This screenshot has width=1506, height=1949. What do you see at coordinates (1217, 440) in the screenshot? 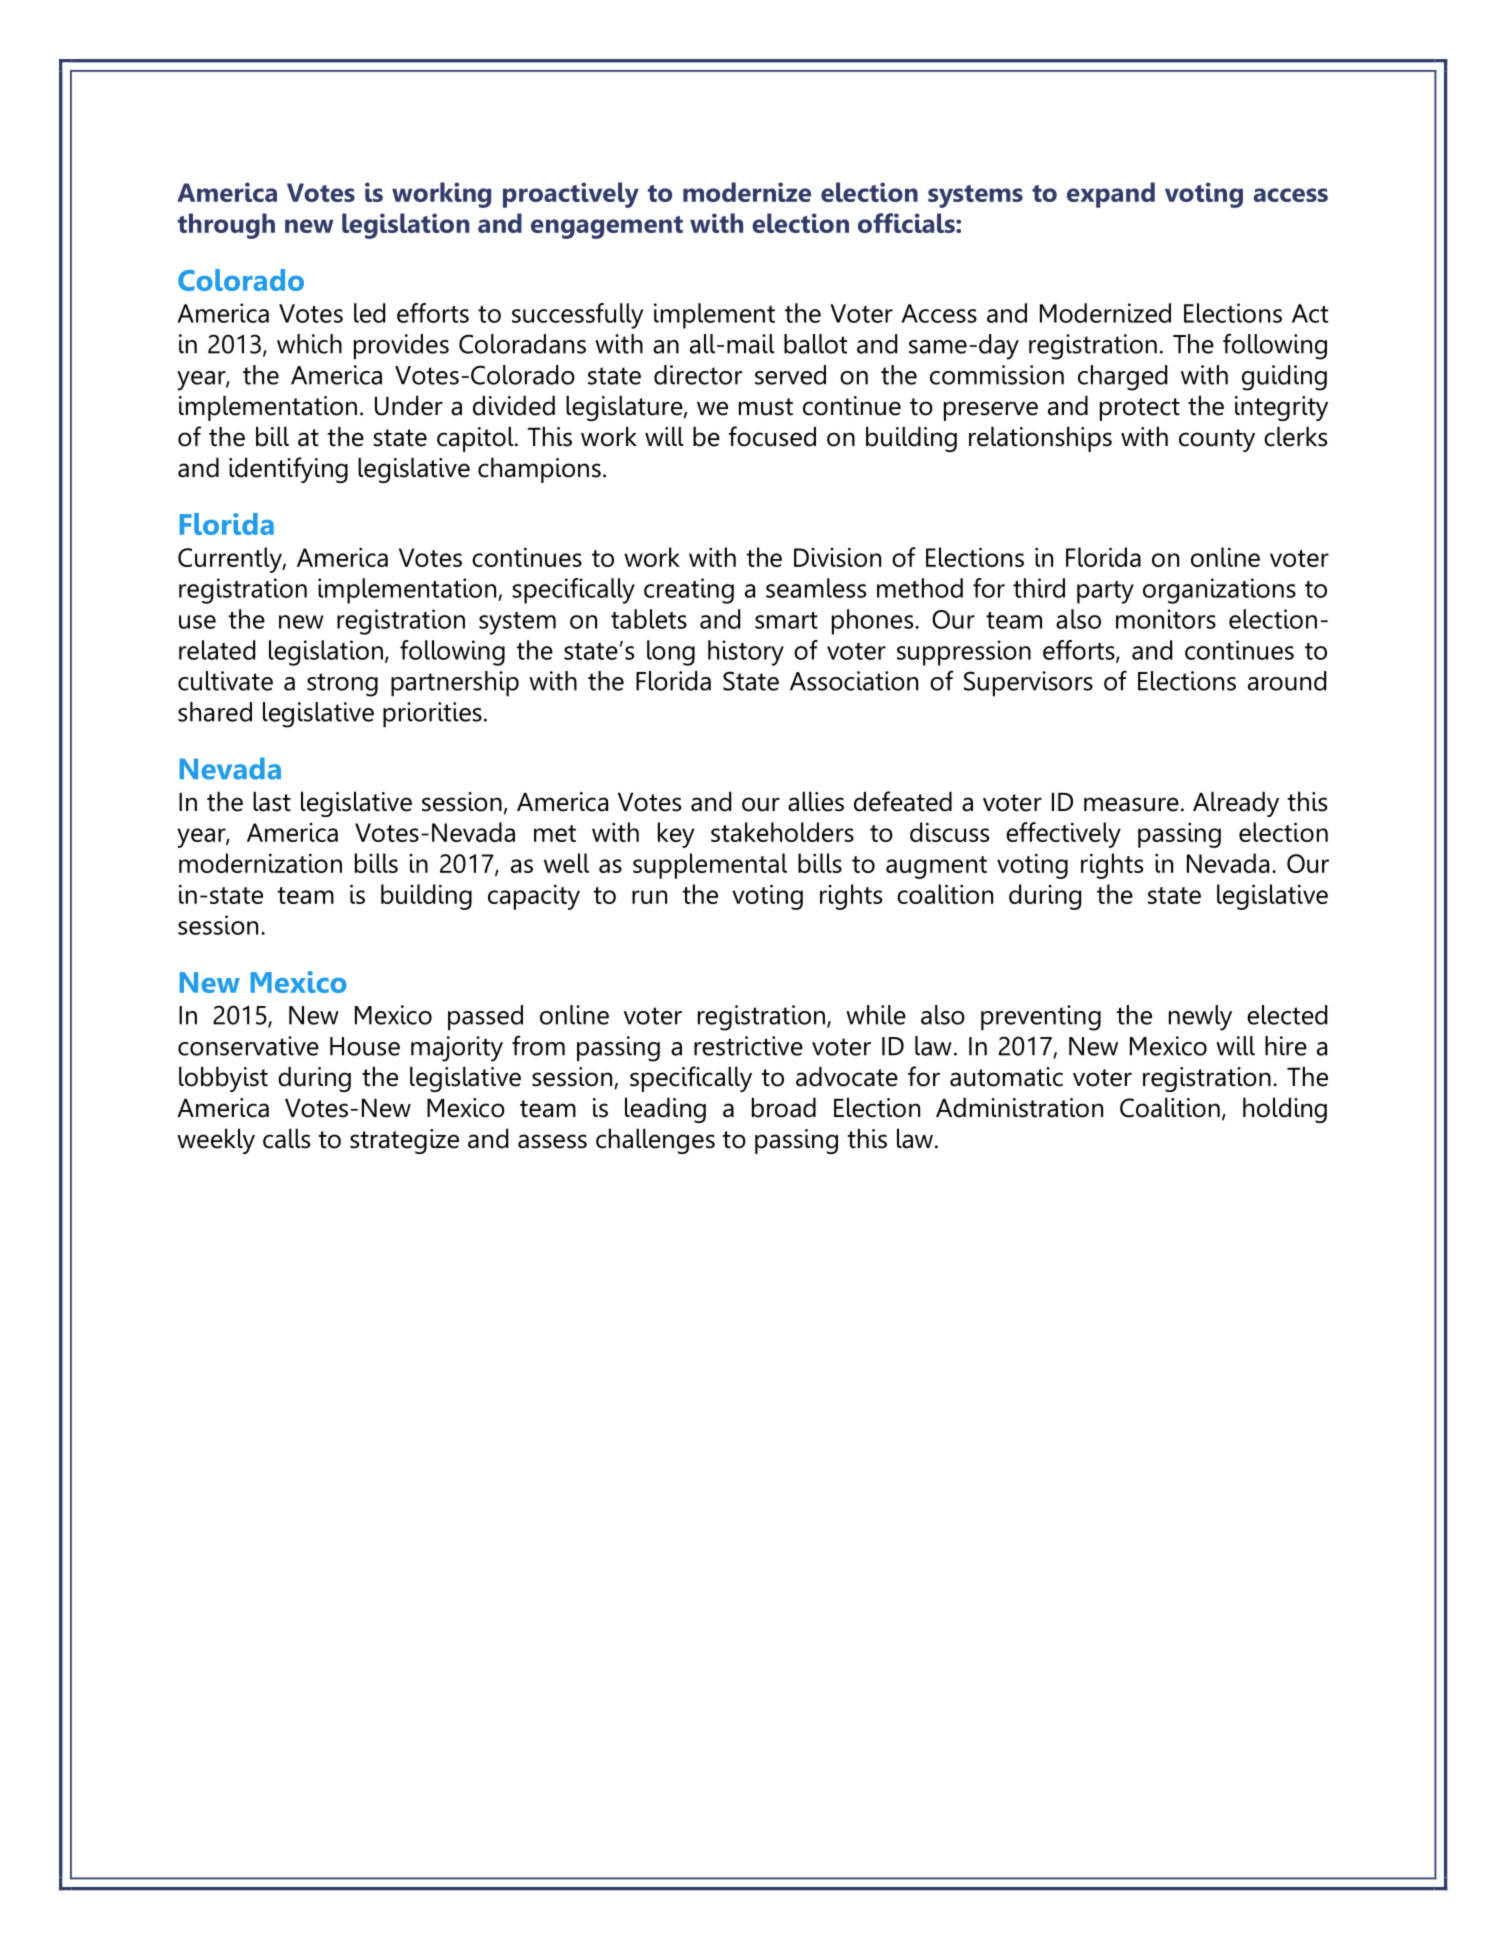
I see `county` at bounding box center [1217, 440].
